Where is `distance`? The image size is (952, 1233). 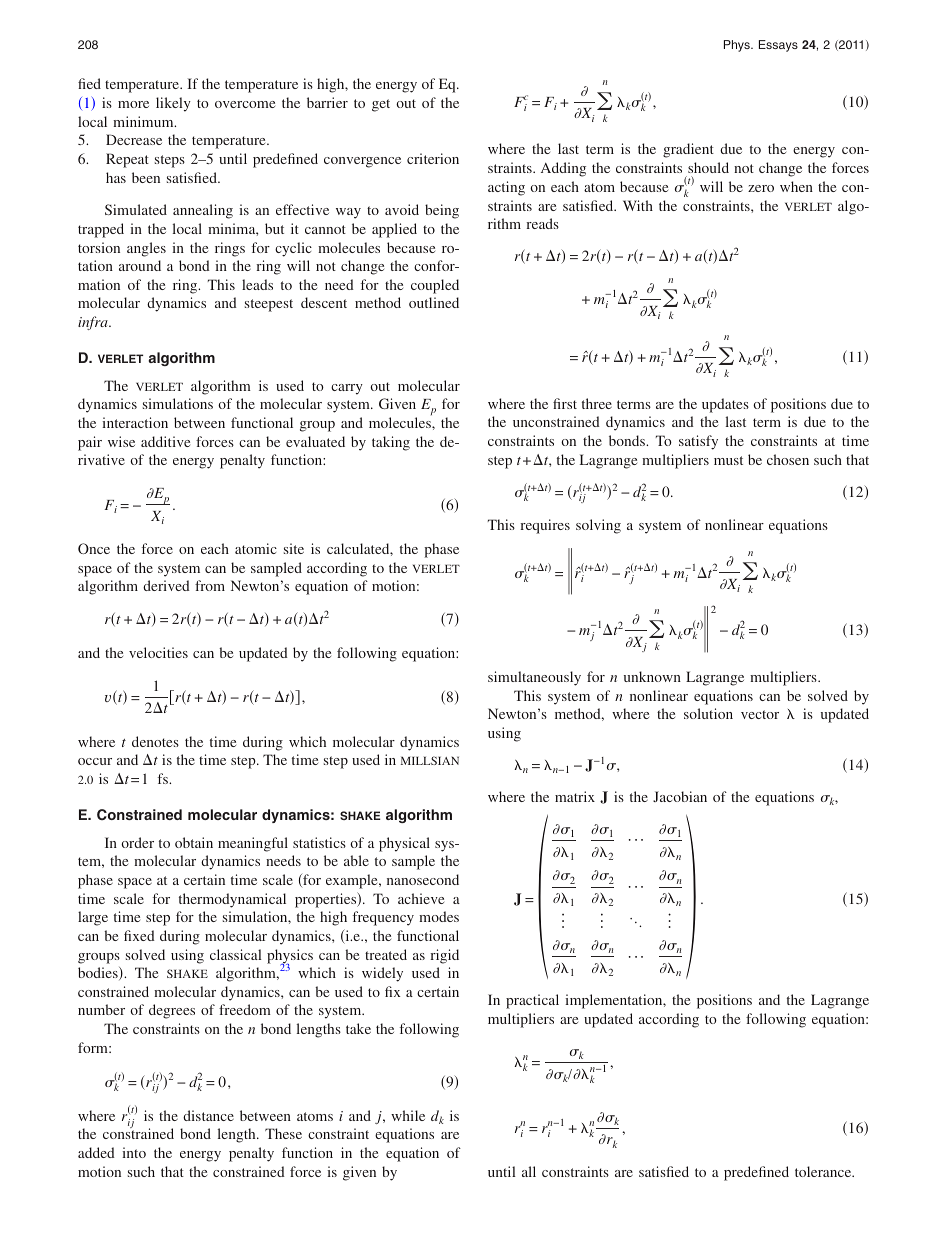 distance is located at coordinates (208, 1115).
